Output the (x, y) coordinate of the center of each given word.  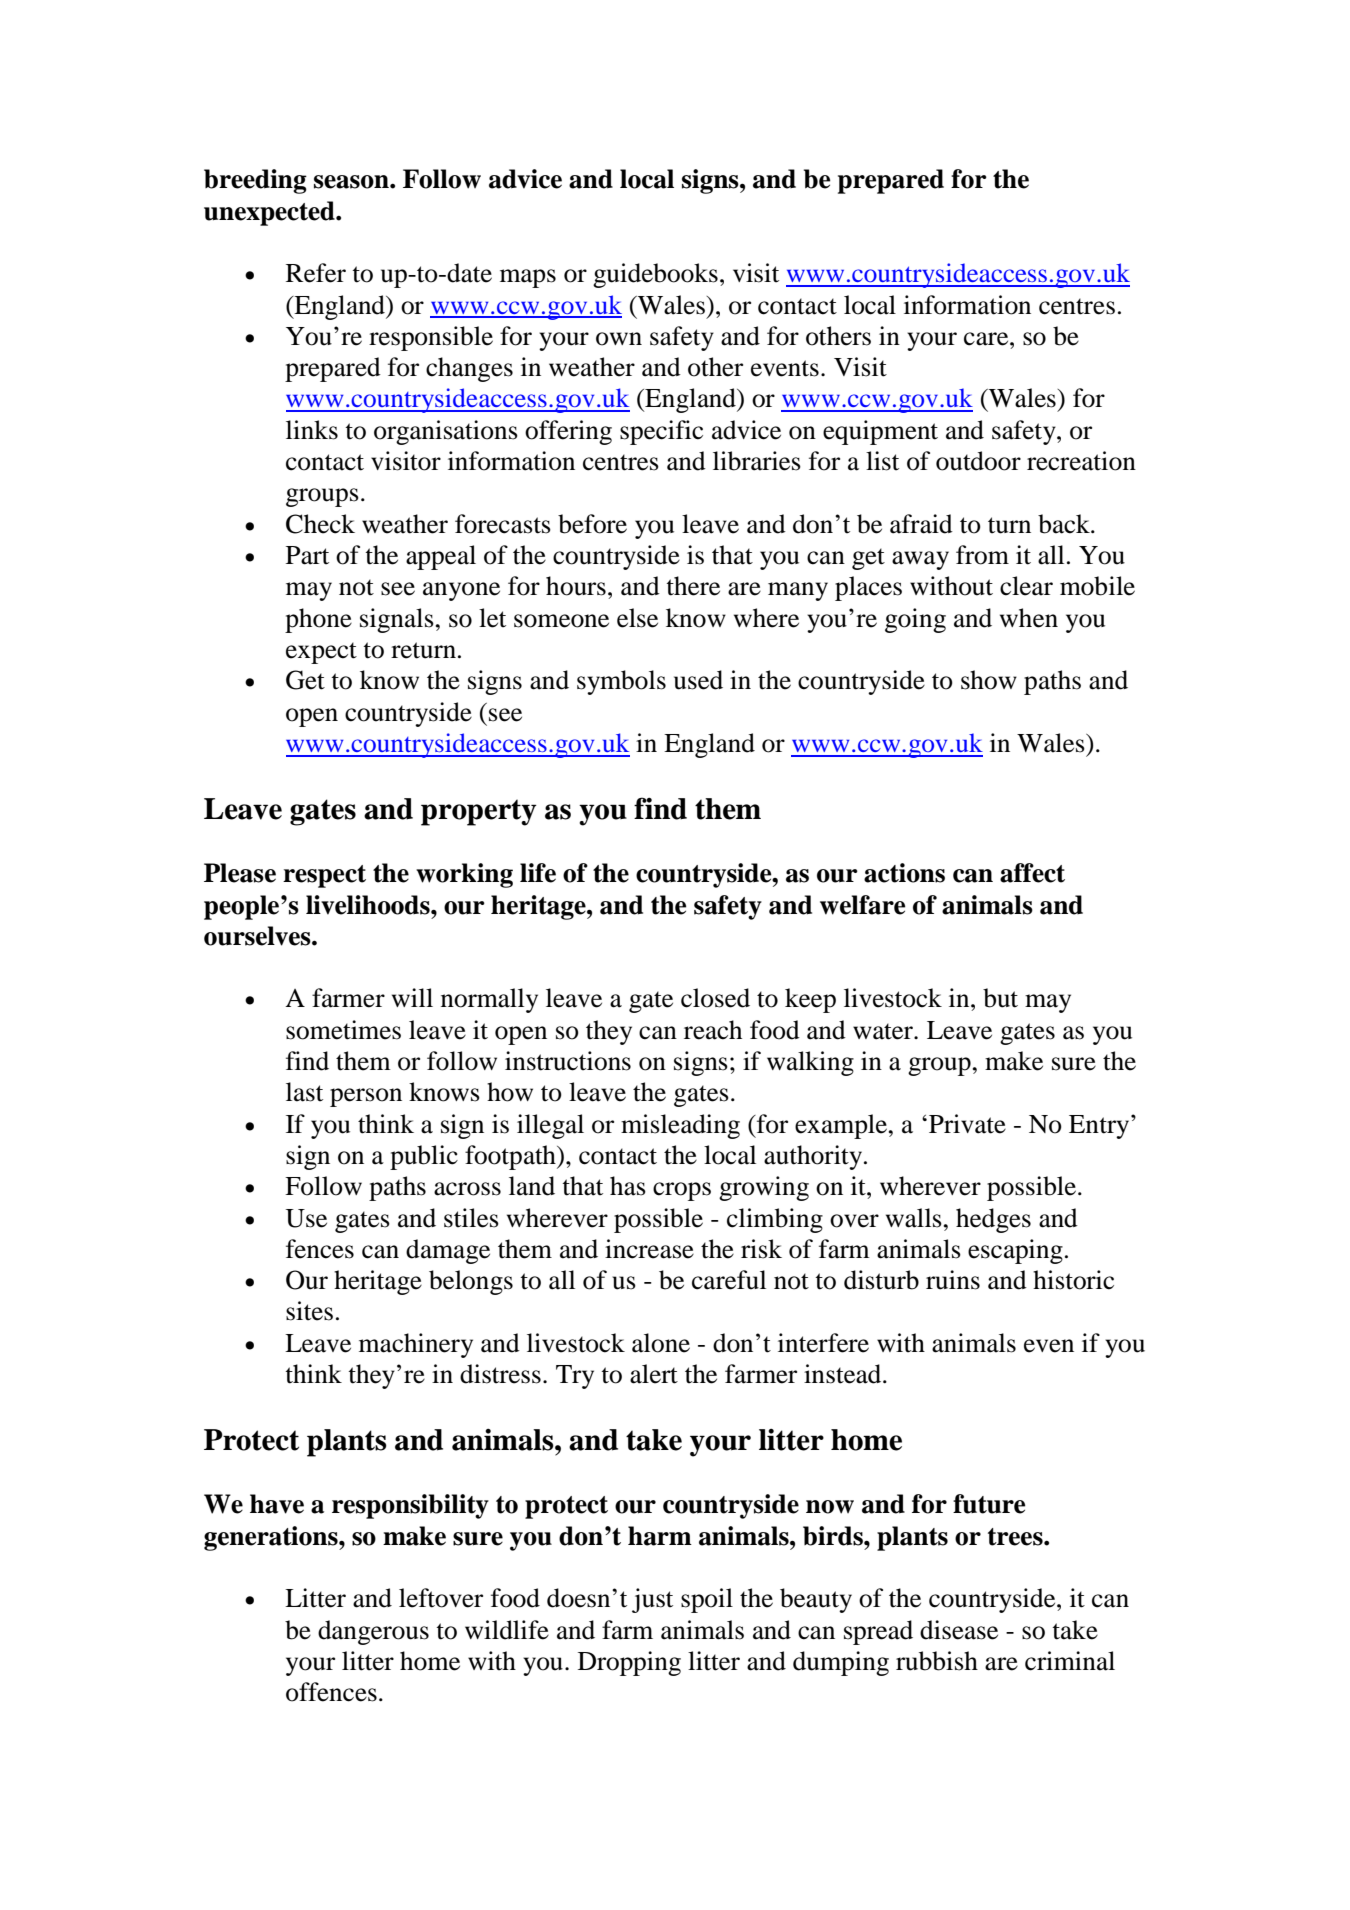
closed (715, 998)
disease (959, 1630)
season (352, 182)
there (693, 586)
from (982, 555)
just (652, 1600)
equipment (880, 432)
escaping (1015, 1251)
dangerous (373, 1632)
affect (1032, 873)
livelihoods (369, 905)
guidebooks (655, 275)
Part (307, 555)
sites (309, 1311)
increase (649, 1249)
